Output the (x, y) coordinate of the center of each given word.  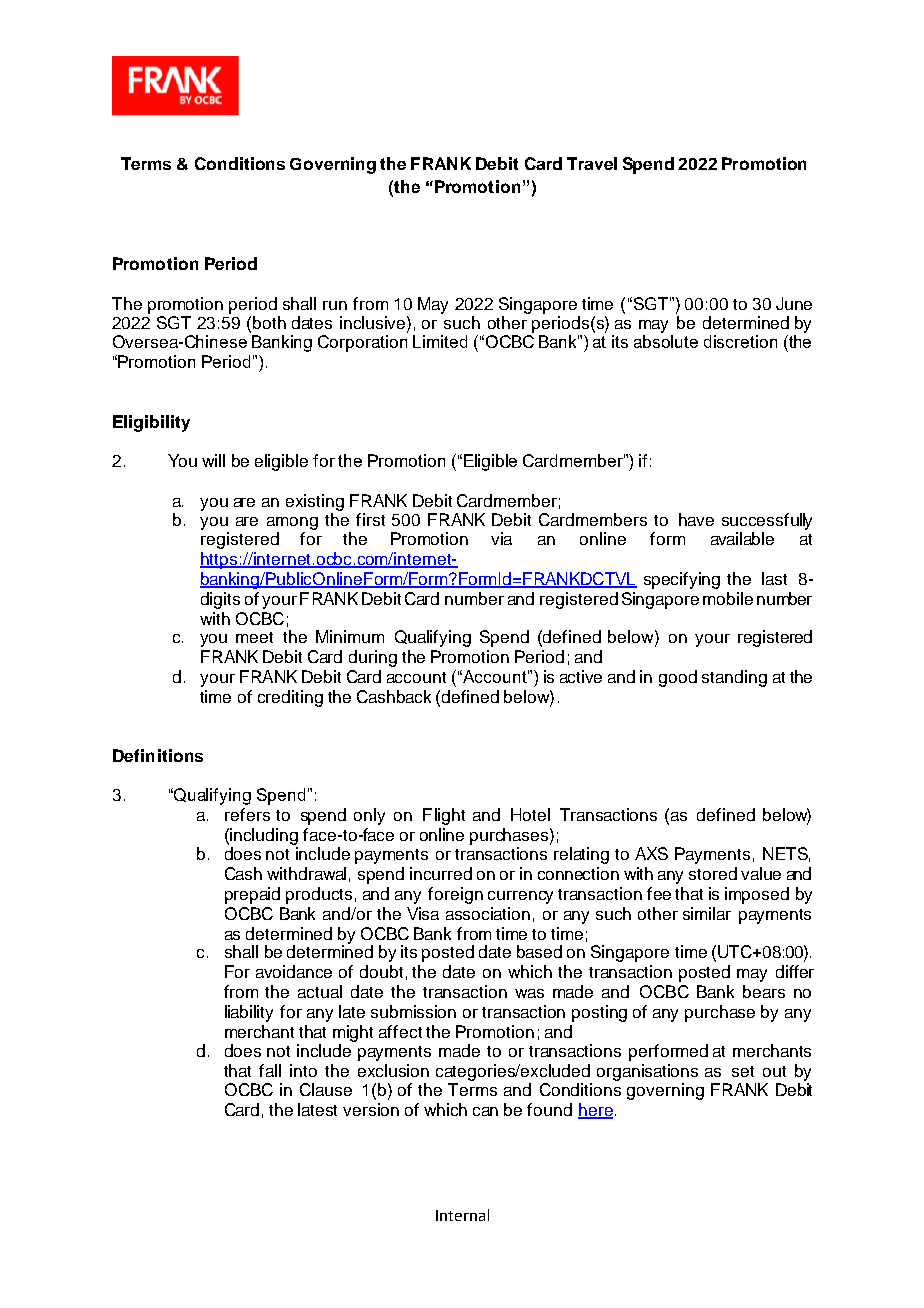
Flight (444, 816)
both (269, 322)
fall (270, 1070)
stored (713, 873)
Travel (592, 163)
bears (764, 991)
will (213, 460)
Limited (440, 341)
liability (249, 1013)
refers (247, 814)
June (794, 303)
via (501, 538)
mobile (728, 598)
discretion (740, 341)
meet (254, 637)
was (529, 993)
